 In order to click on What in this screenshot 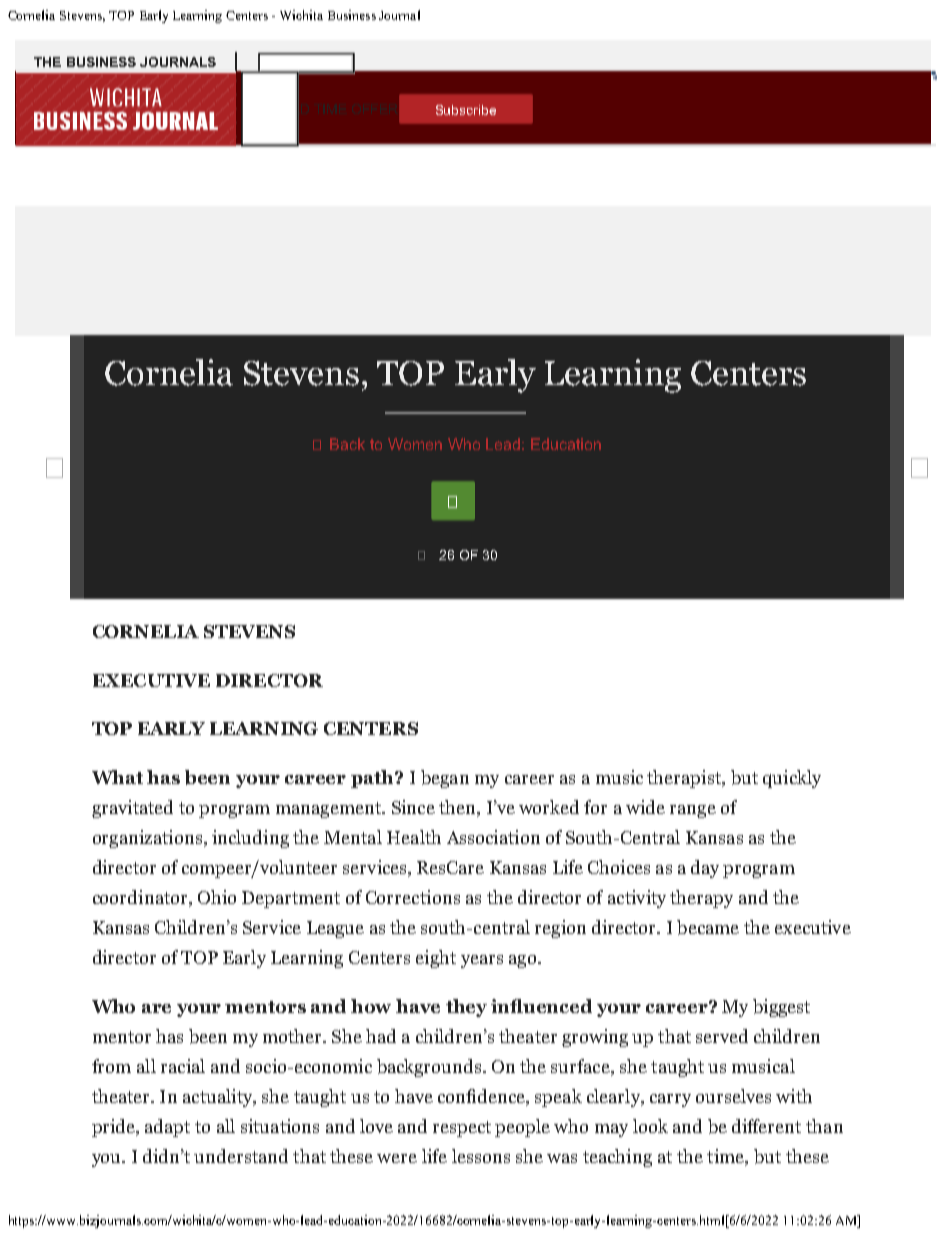, I will do `click(117, 777)`.
